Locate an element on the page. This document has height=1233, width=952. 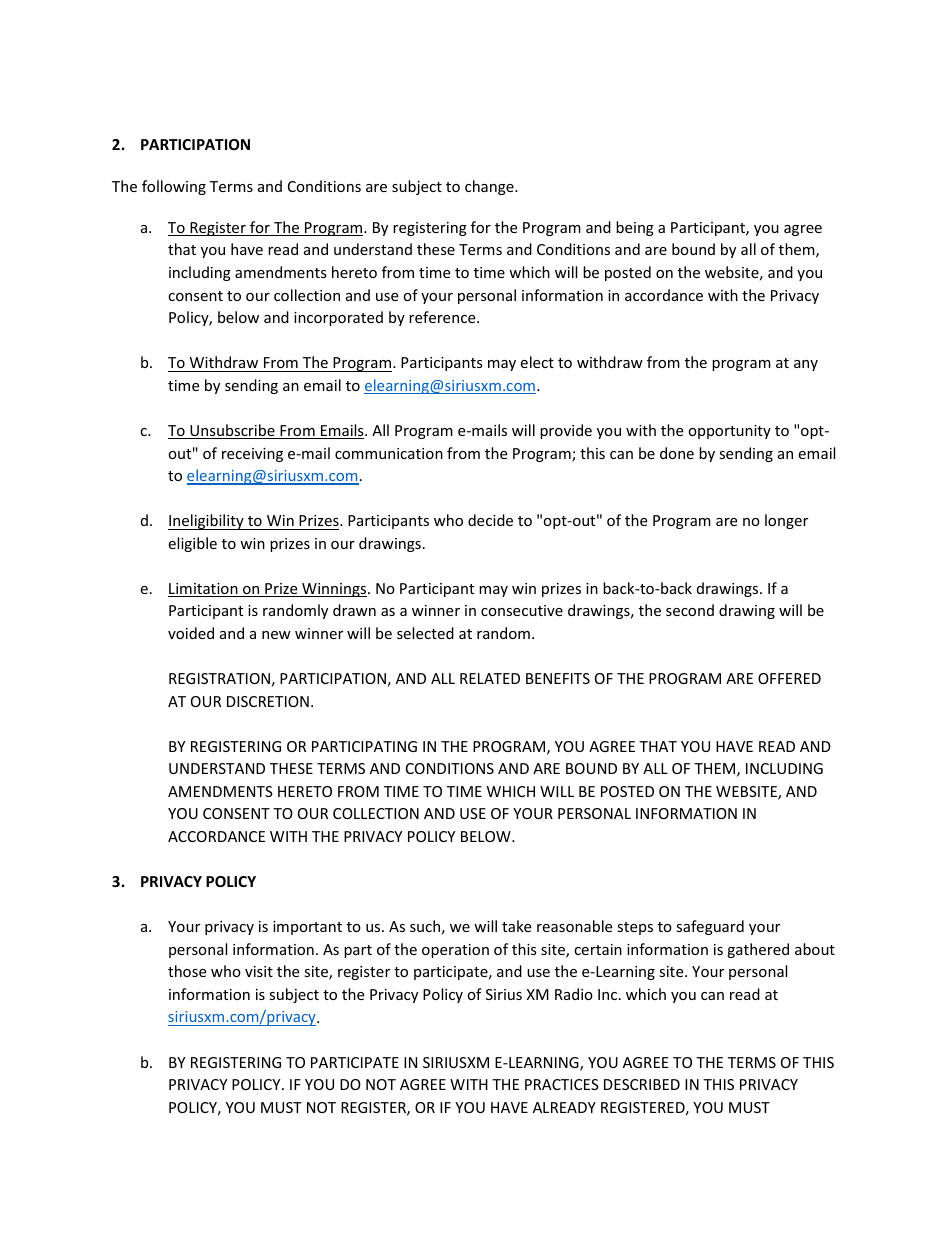
being is located at coordinates (635, 228).
